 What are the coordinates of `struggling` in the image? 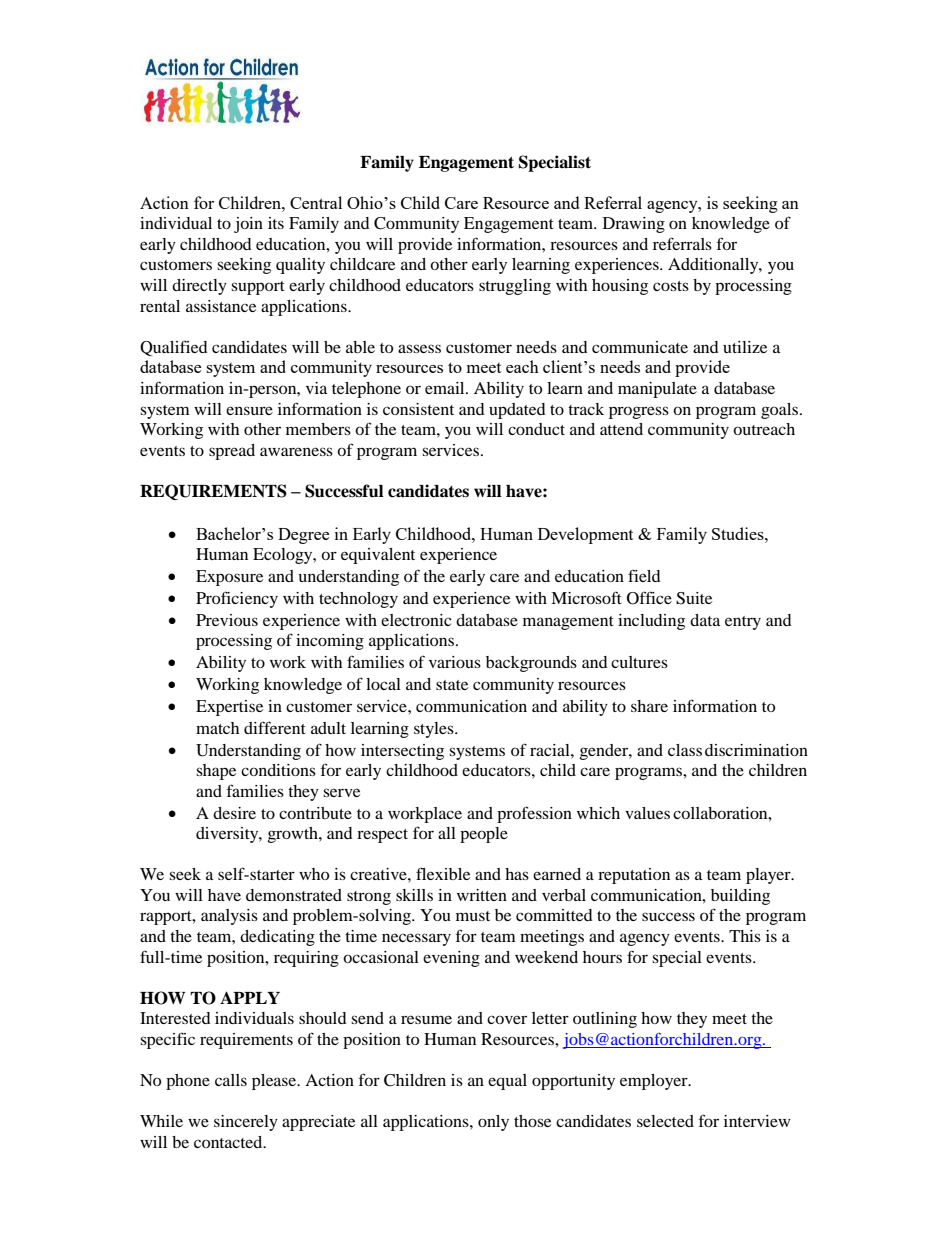 It's located at (515, 287).
